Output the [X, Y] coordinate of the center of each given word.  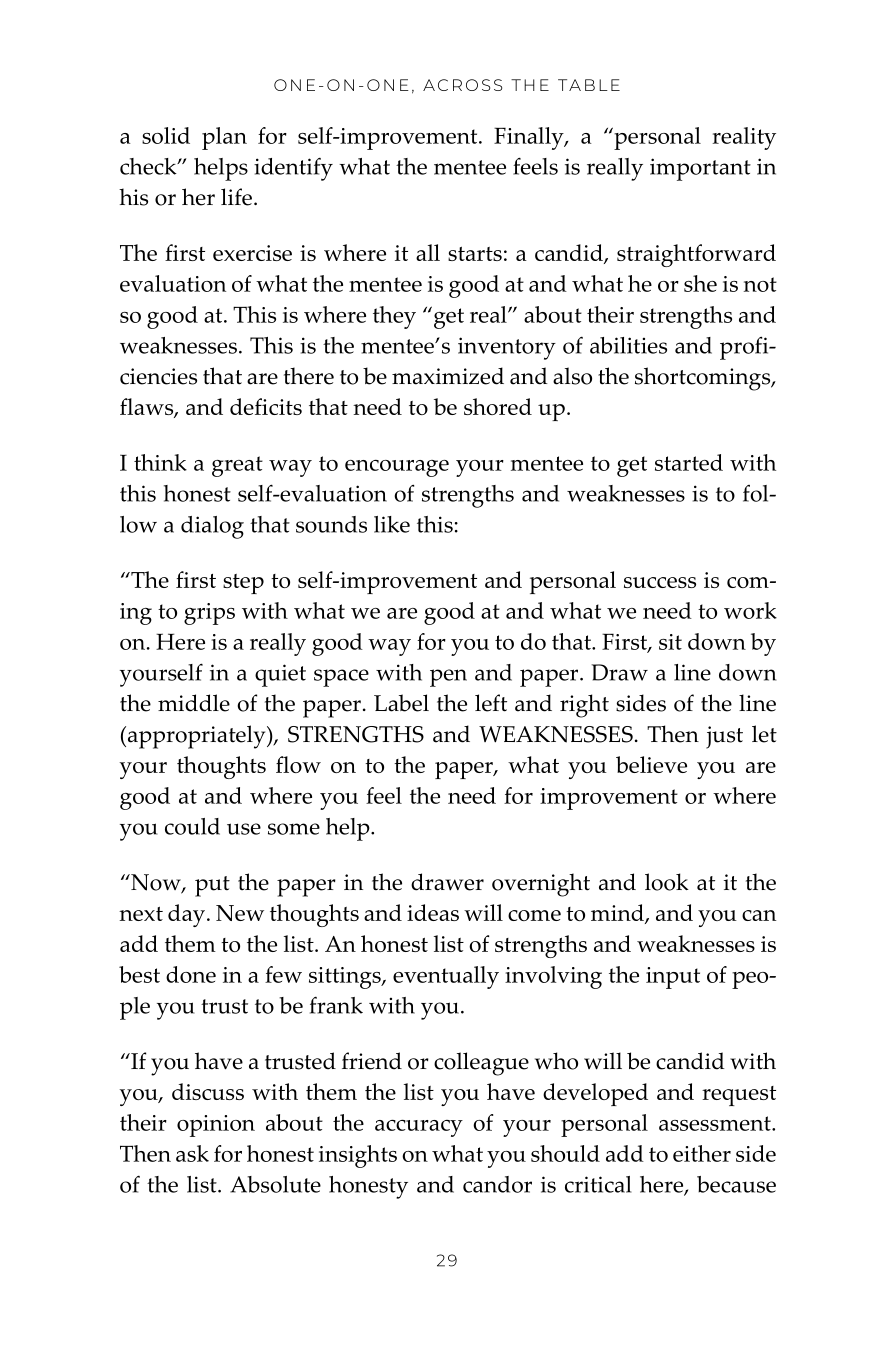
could [192, 826]
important [700, 169]
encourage [397, 468]
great [237, 466]
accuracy [419, 1128]
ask [192, 1153]
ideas [433, 912]
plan [224, 138]
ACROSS [462, 85]
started [689, 462]
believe [651, 764]
